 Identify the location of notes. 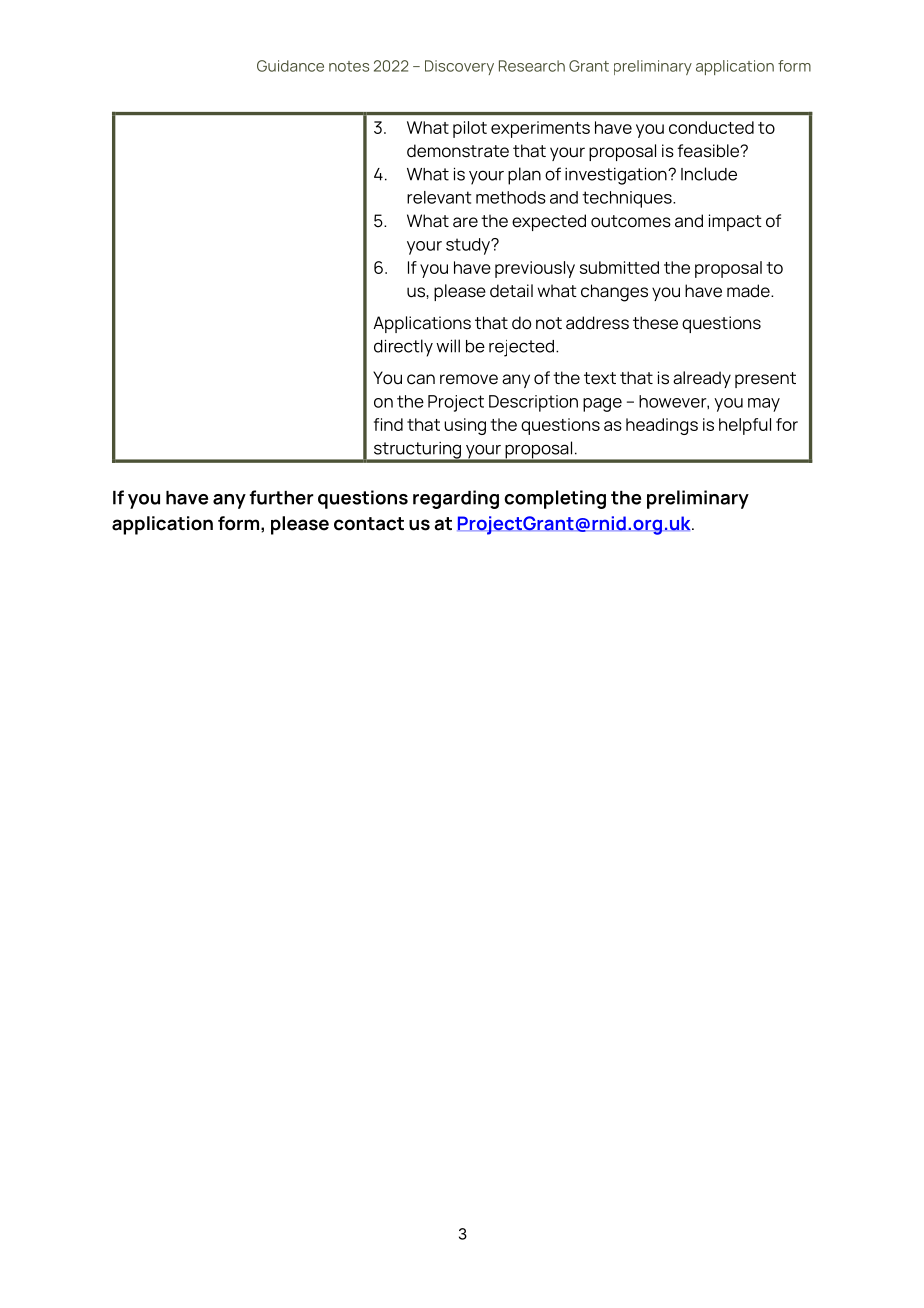
(349, 66).
